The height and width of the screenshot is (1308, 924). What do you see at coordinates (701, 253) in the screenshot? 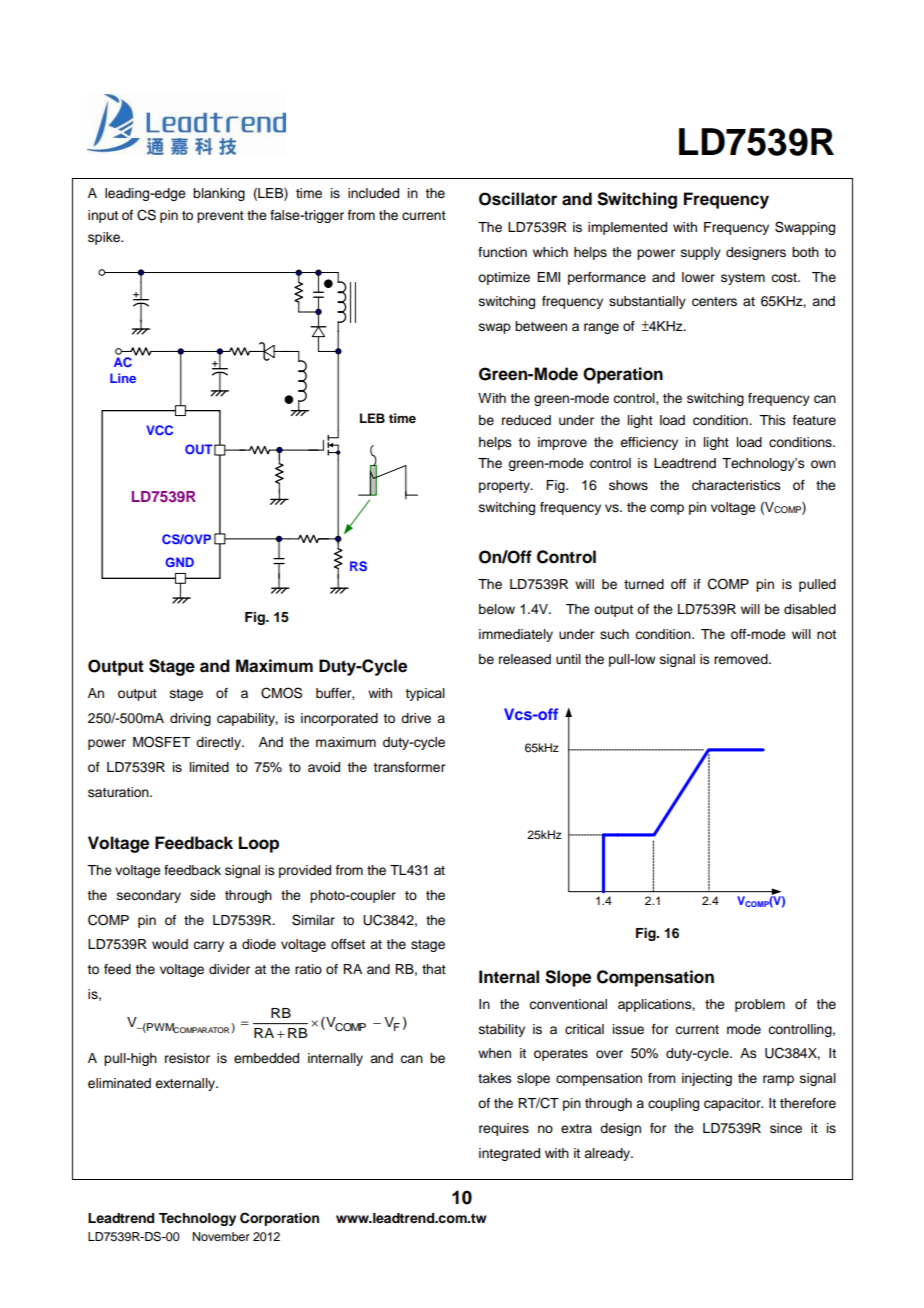
I see `supply` at bounding box center [701, 253].
